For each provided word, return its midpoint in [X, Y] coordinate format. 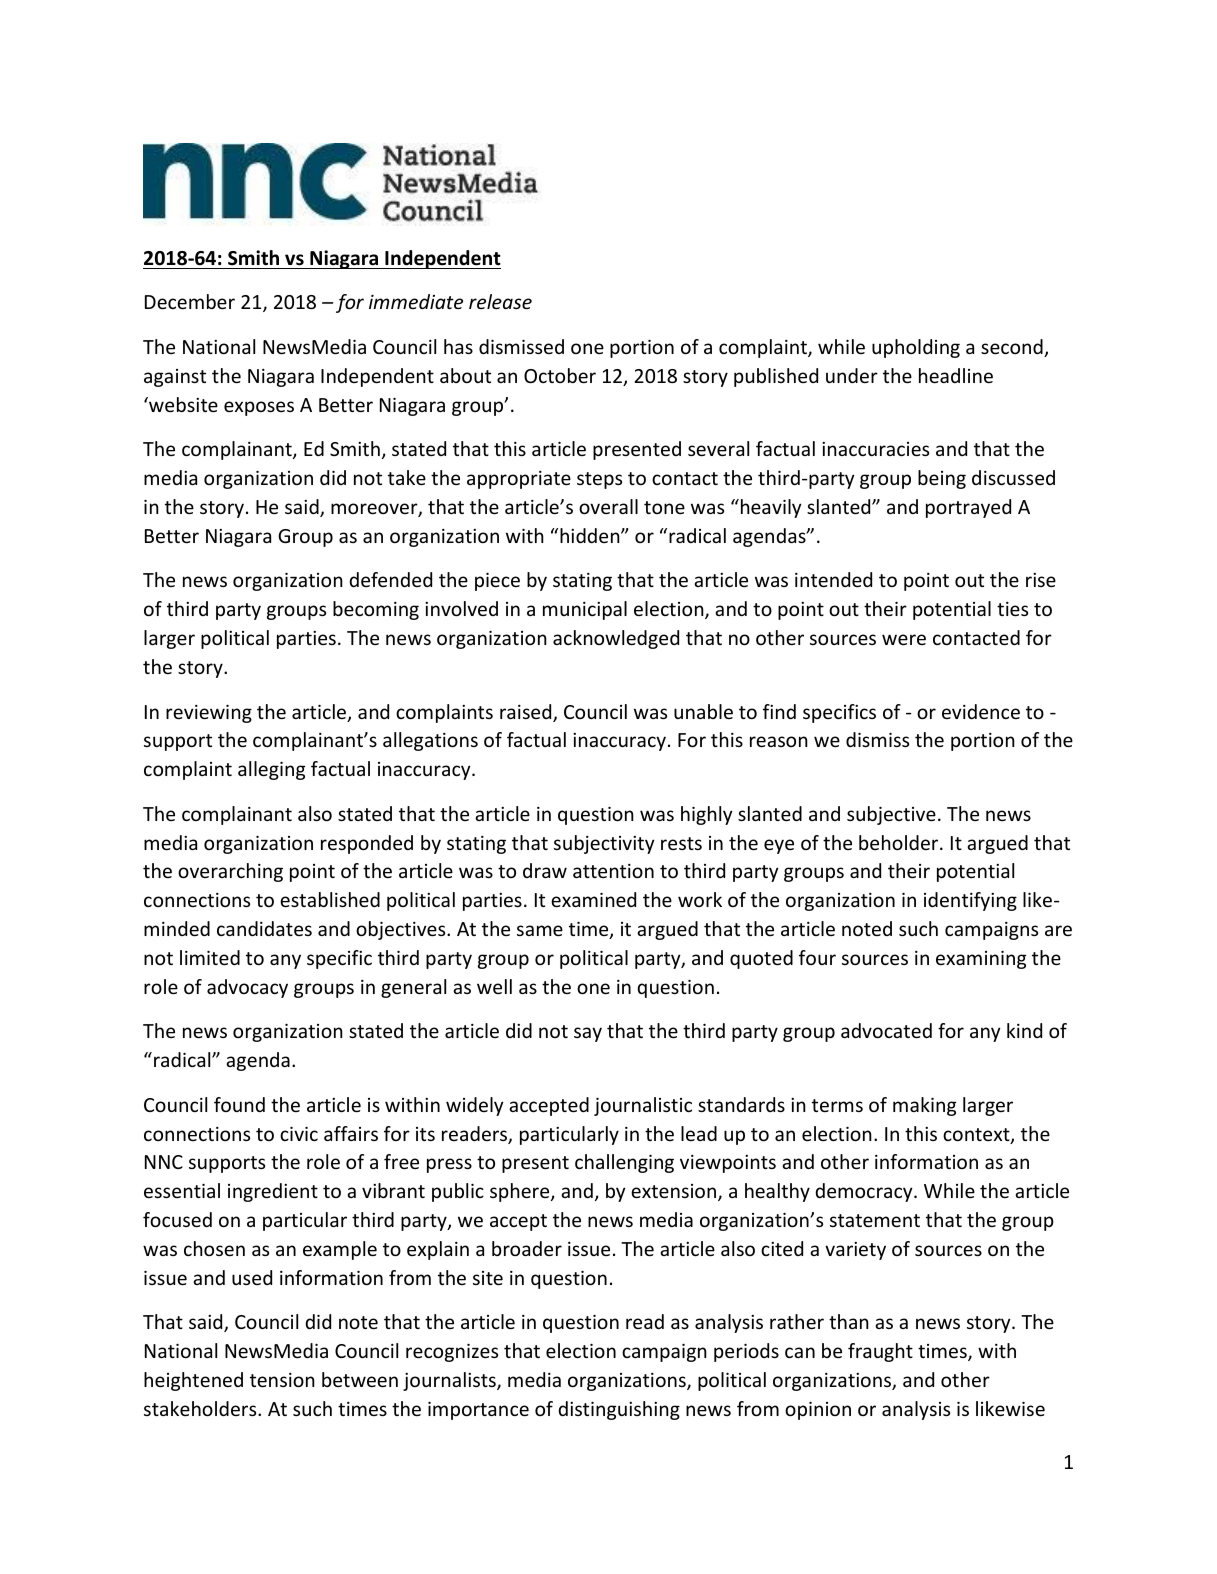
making [924, 1106]
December [190, 301]
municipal [585, 610]
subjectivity [604, 844]
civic [299, 1134]
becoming [376, 610]
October [560, 375]
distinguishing [619, 1410]
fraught [880, 1352]
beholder [900, 842]
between [360, 1379]
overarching [230, 872]
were [904, 639]
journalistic [643, 1106]
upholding [916, 348]
